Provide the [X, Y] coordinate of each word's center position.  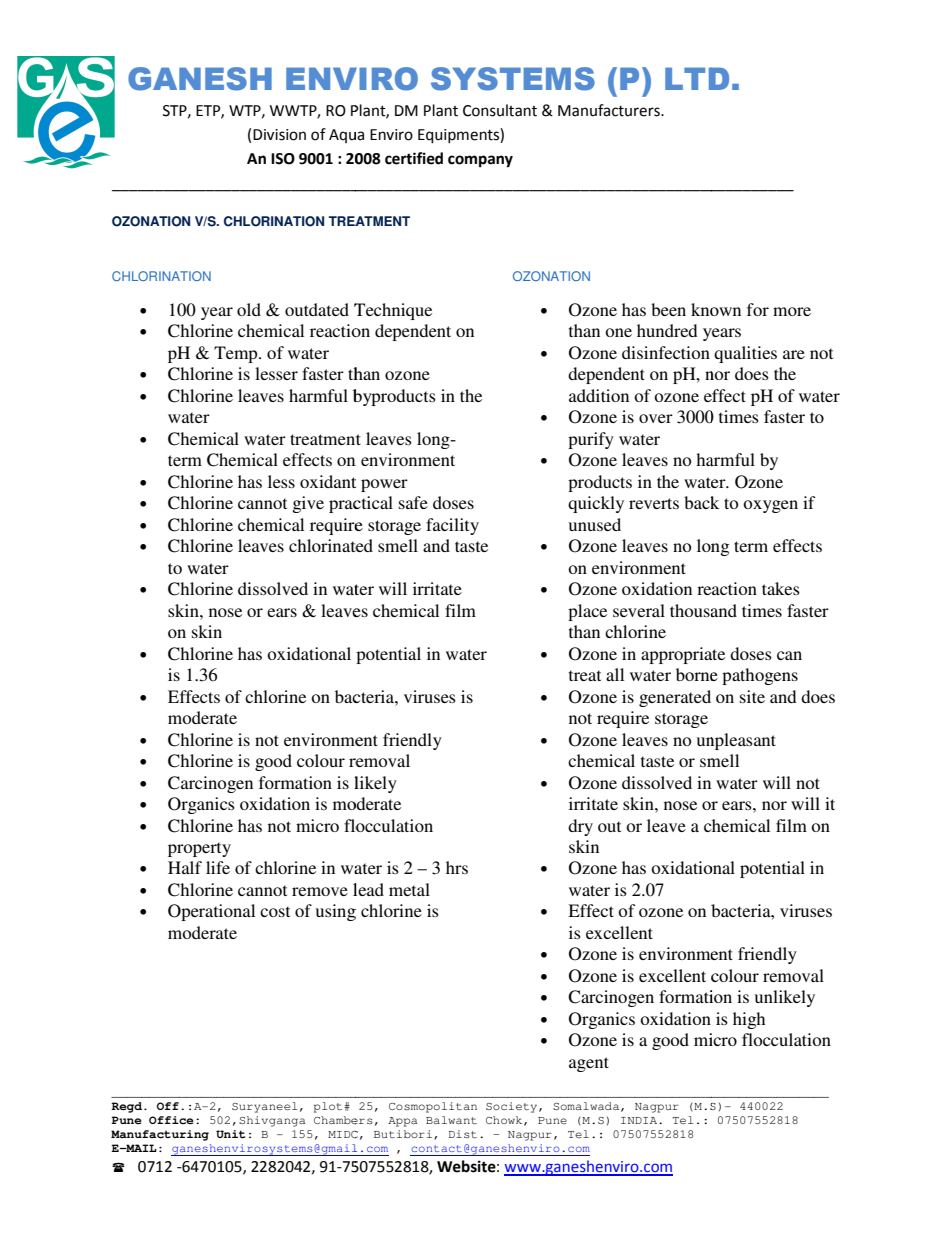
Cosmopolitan [433, 1107]
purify [591, 440]
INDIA [640, 1120]
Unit [230, 1134]
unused [595, 524]
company [480, 161]
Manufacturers [610, 110]
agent [589, 1064]
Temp [237, 354]
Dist [463, 1134]
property [199, 849]
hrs [457, 867]
